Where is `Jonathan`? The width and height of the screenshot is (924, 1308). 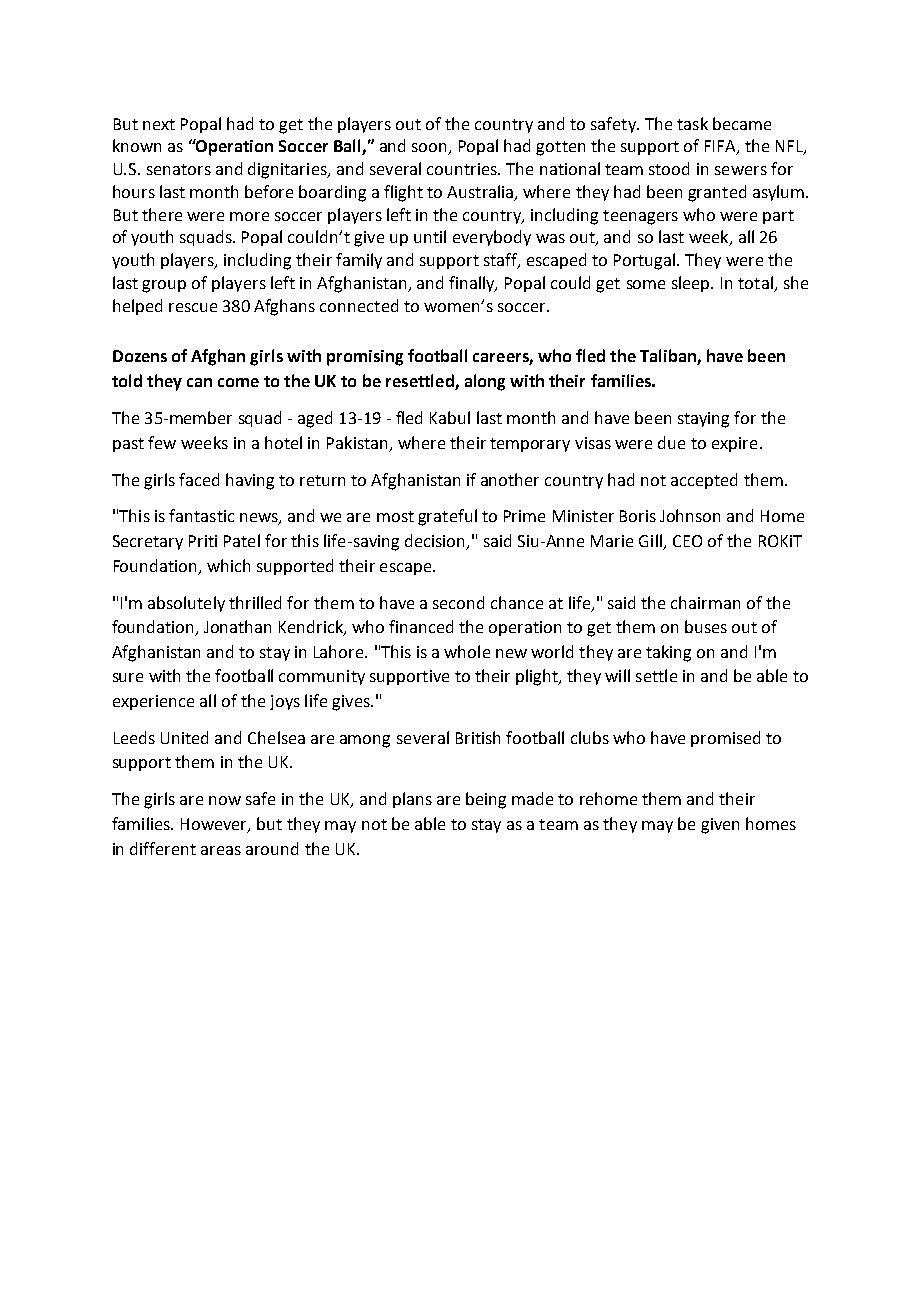
Jonathan is located at coordinates (237, 626).
